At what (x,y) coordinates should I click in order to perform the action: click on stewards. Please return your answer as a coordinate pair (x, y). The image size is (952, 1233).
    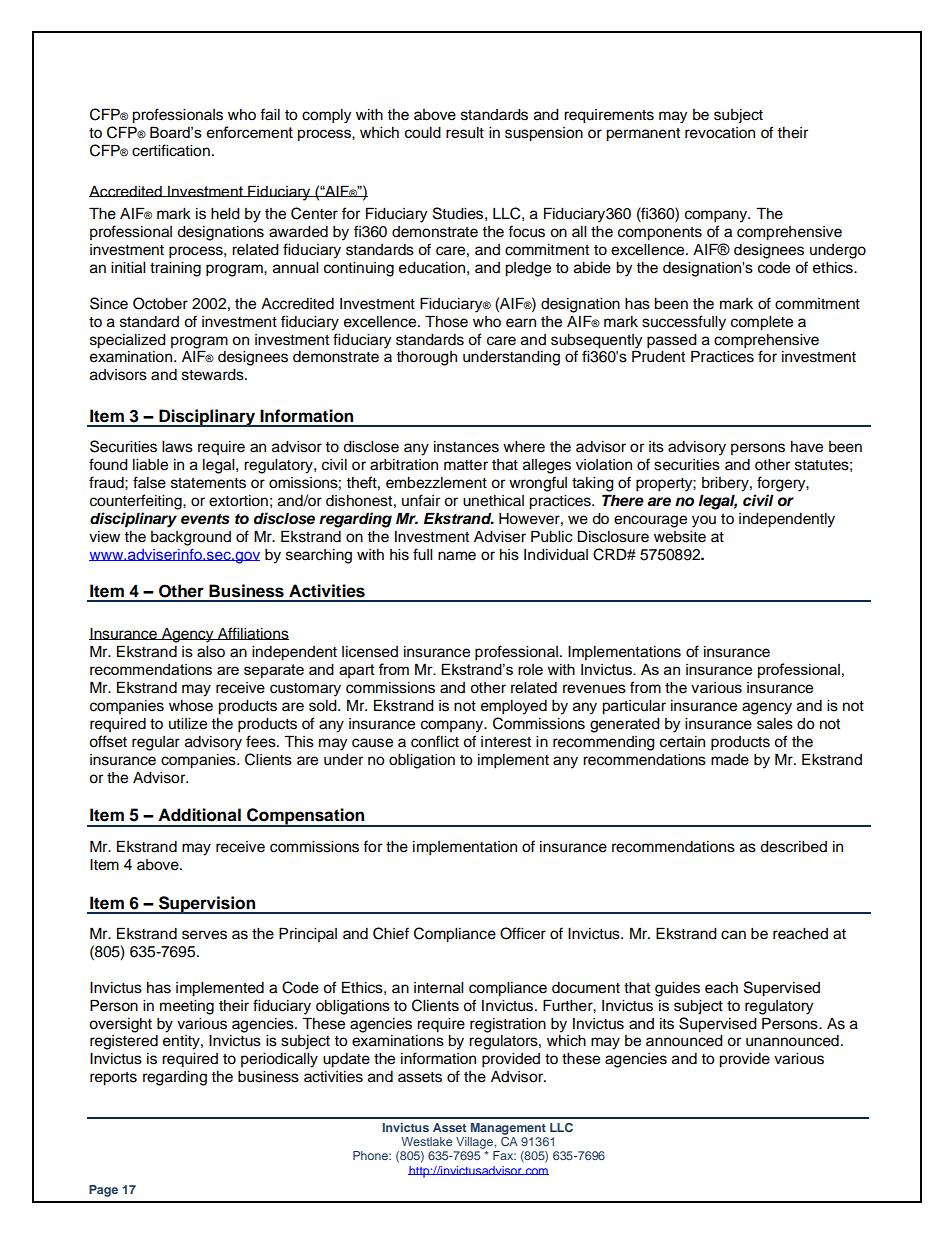
    Looking at the image, I should click on (214, 375).
